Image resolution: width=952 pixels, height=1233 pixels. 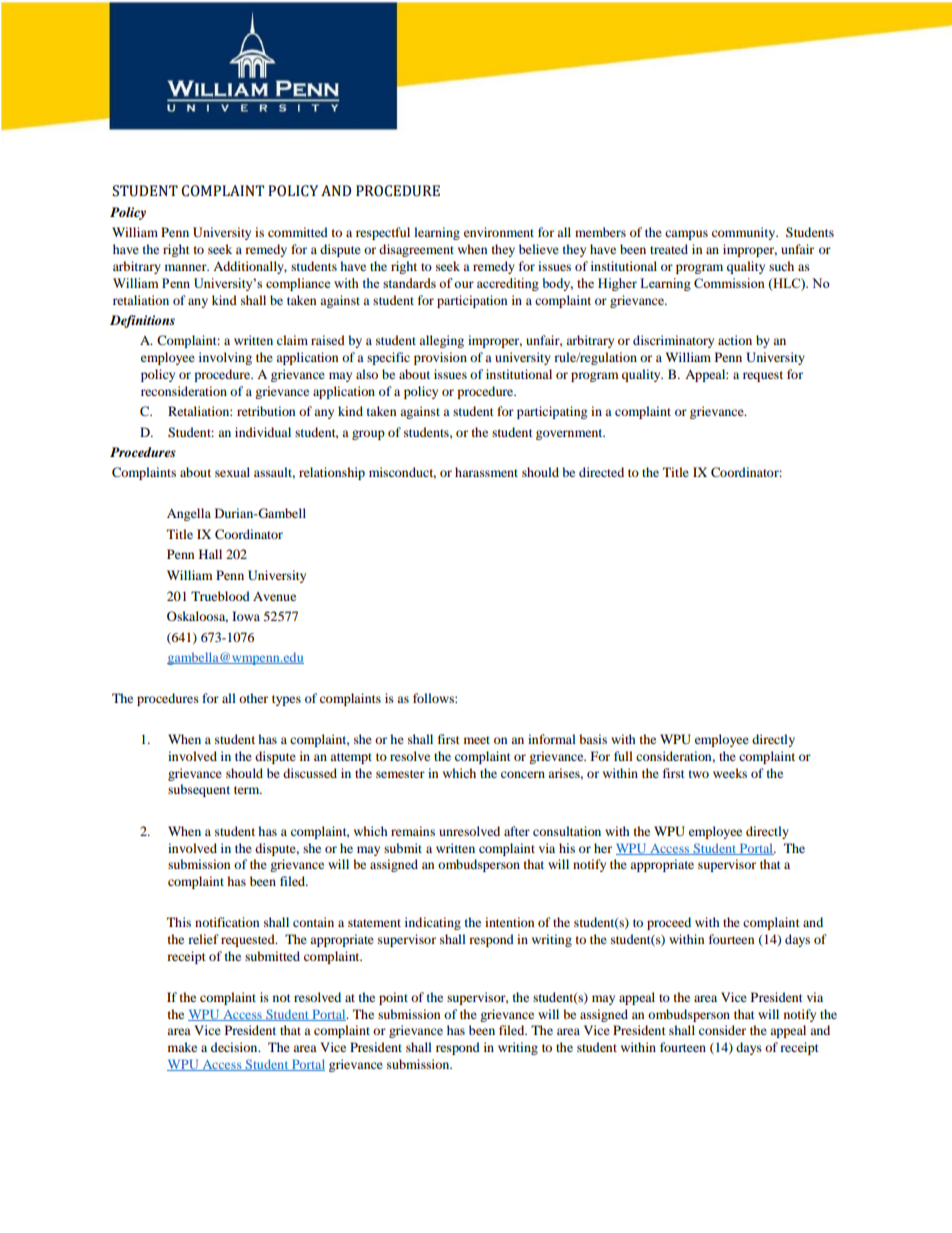 I want to click on decision, so click(x=235, y=1047).
